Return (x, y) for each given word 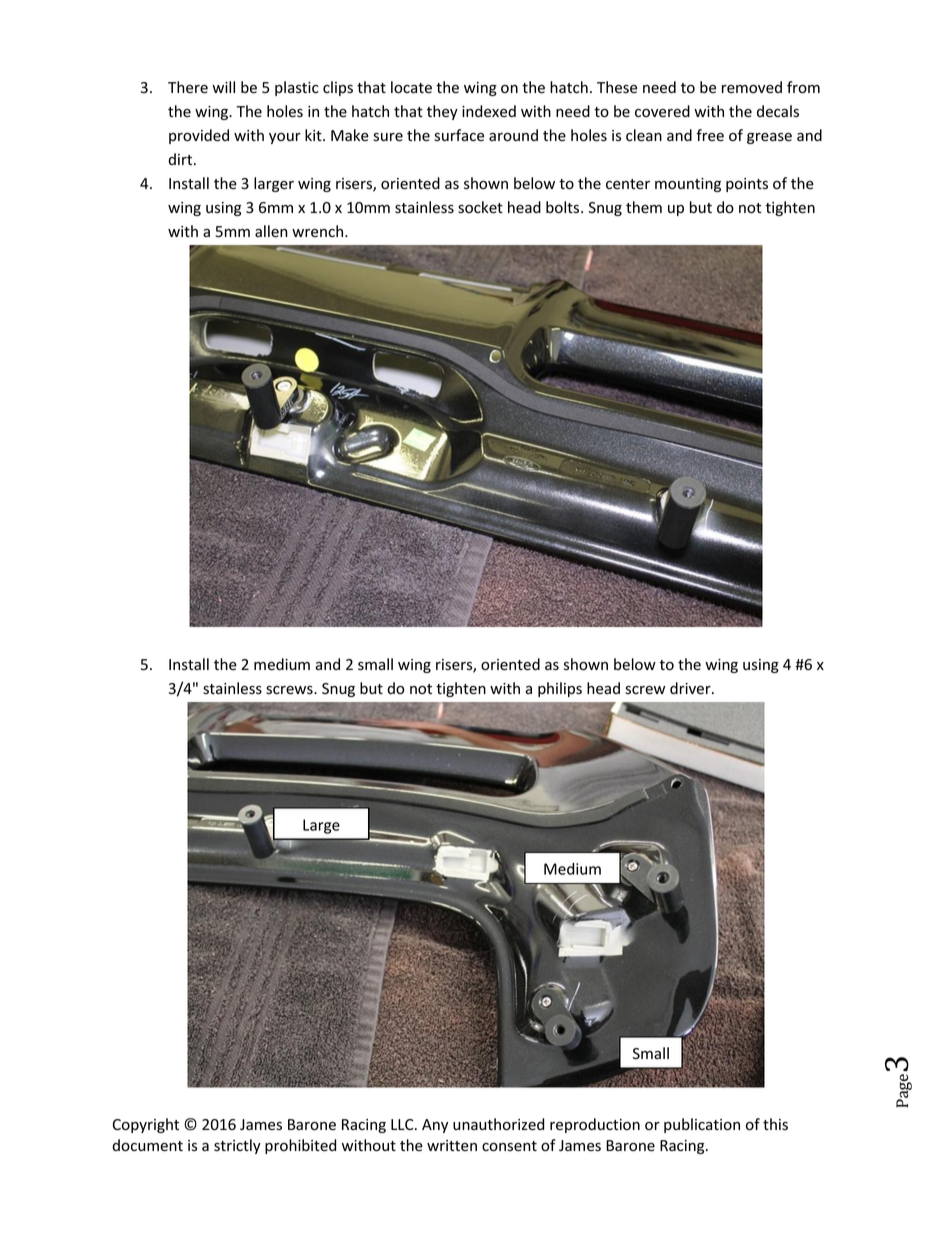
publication (702, 1125)
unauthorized (498, 1124)
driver (691, 688)
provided (199, 136)
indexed (489, 111)
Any (435, 1126)
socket (480, 207)
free (710, 135)
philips (560, 689)
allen (271, 231)
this (775, 1124)
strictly (237, 1146)
